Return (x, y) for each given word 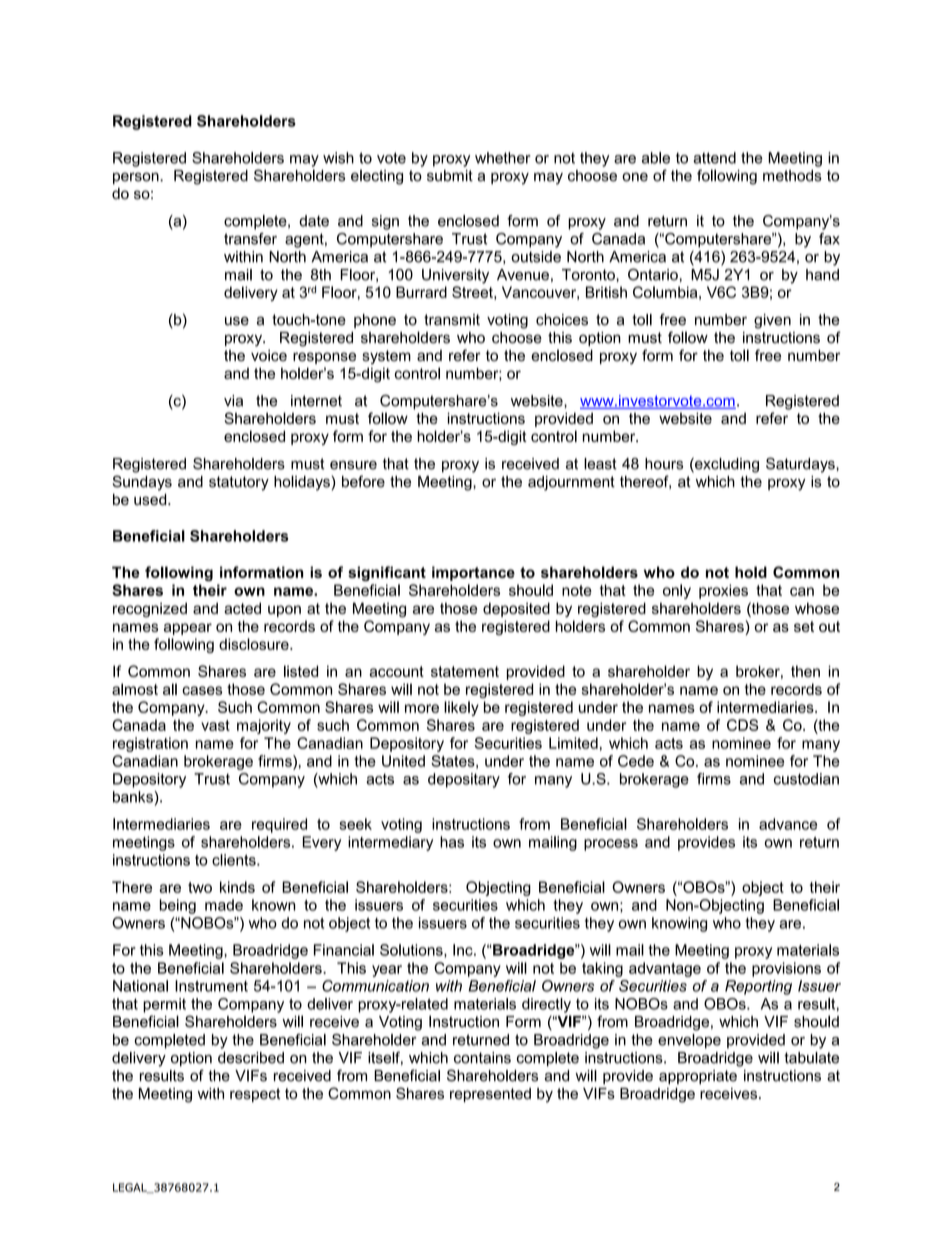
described (251, 1058)
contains (482, 1058)
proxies (723, 591)
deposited (516, 609)
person (137, 178)
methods (792, 176)
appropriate (698, 1077)
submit (450, 176)
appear (188, 629)
